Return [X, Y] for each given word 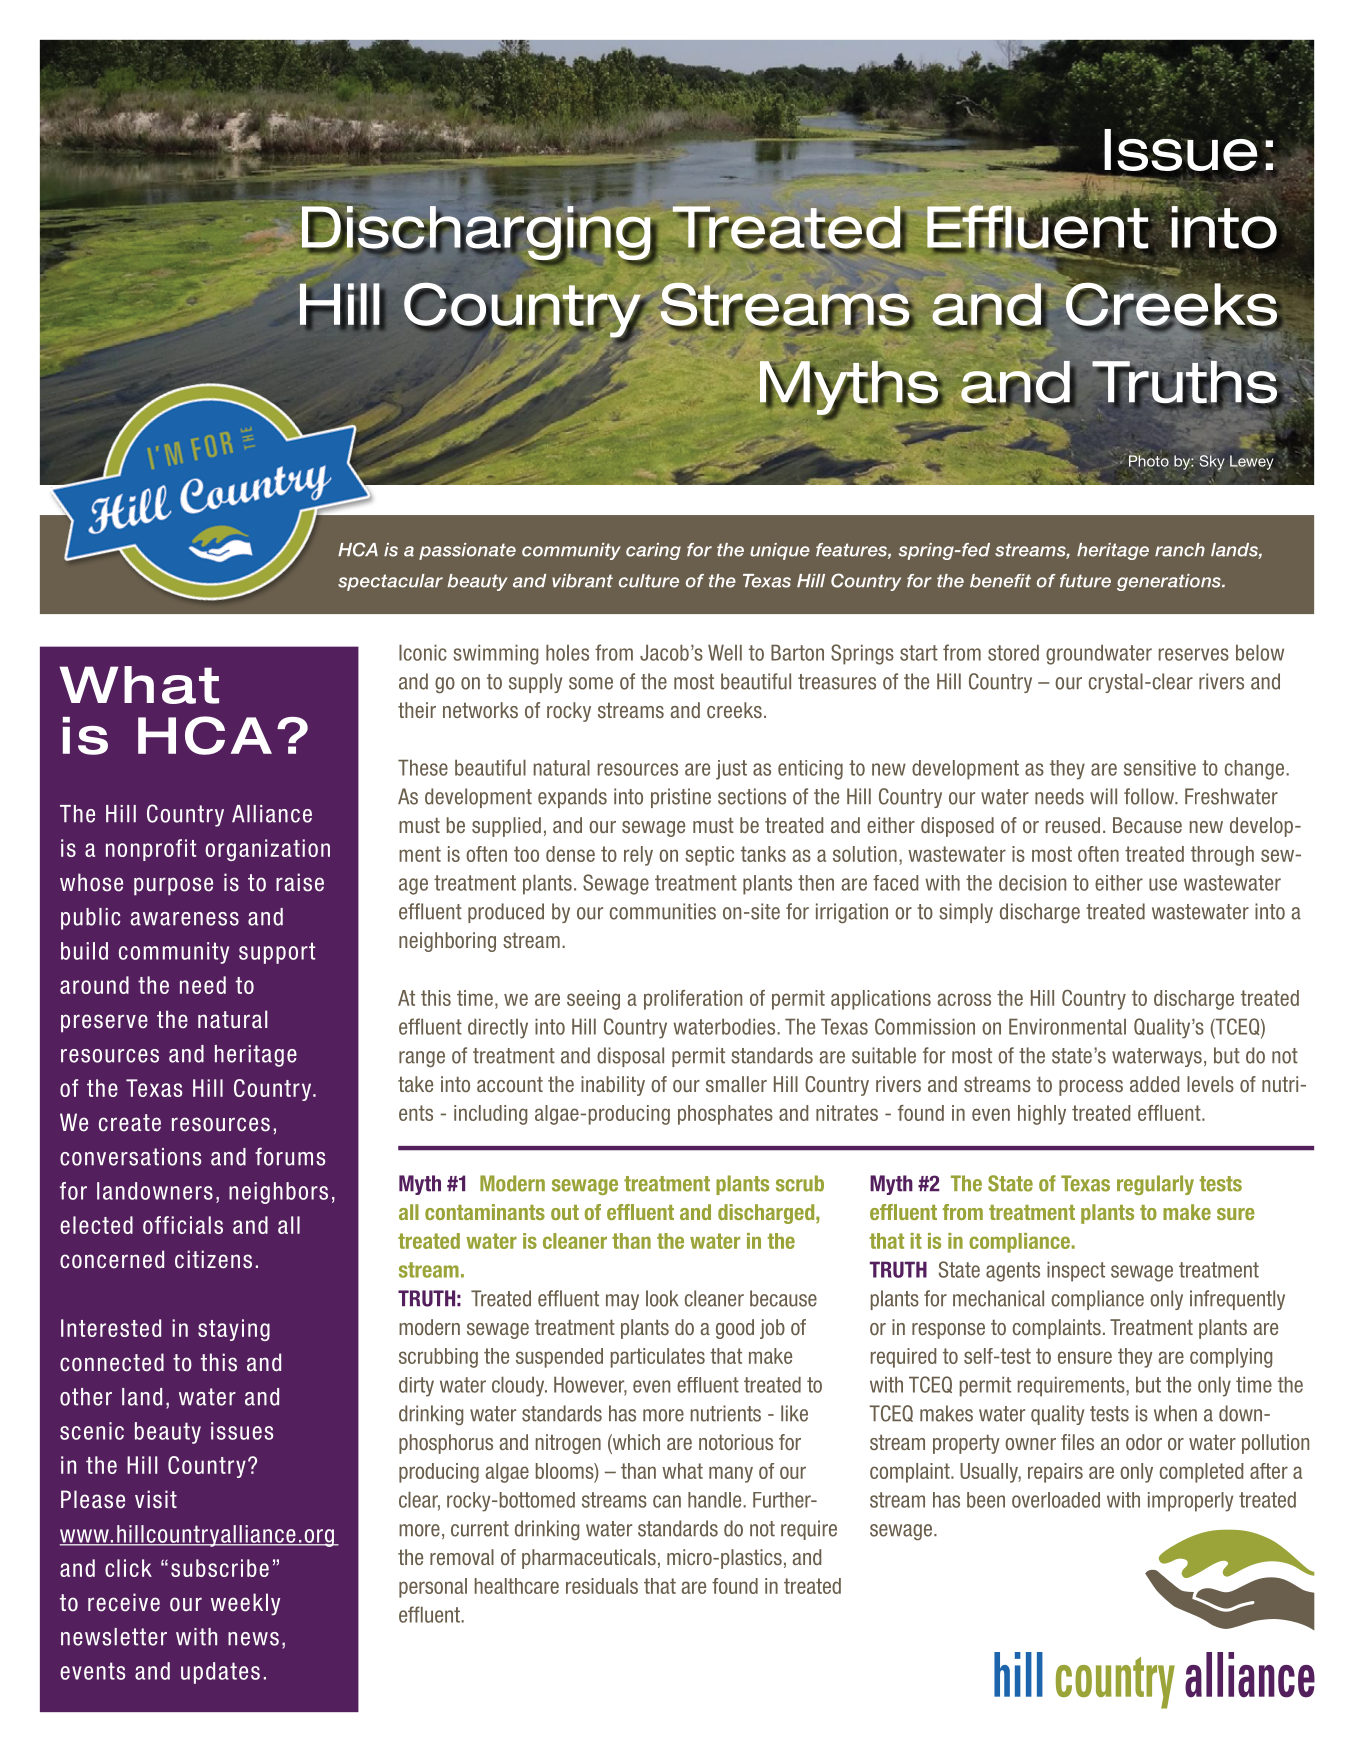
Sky [1212, 462]
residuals [602, 1586]
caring [653, 551]
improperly [1190, 1502]
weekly [245, 1604]
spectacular [390, 582]
